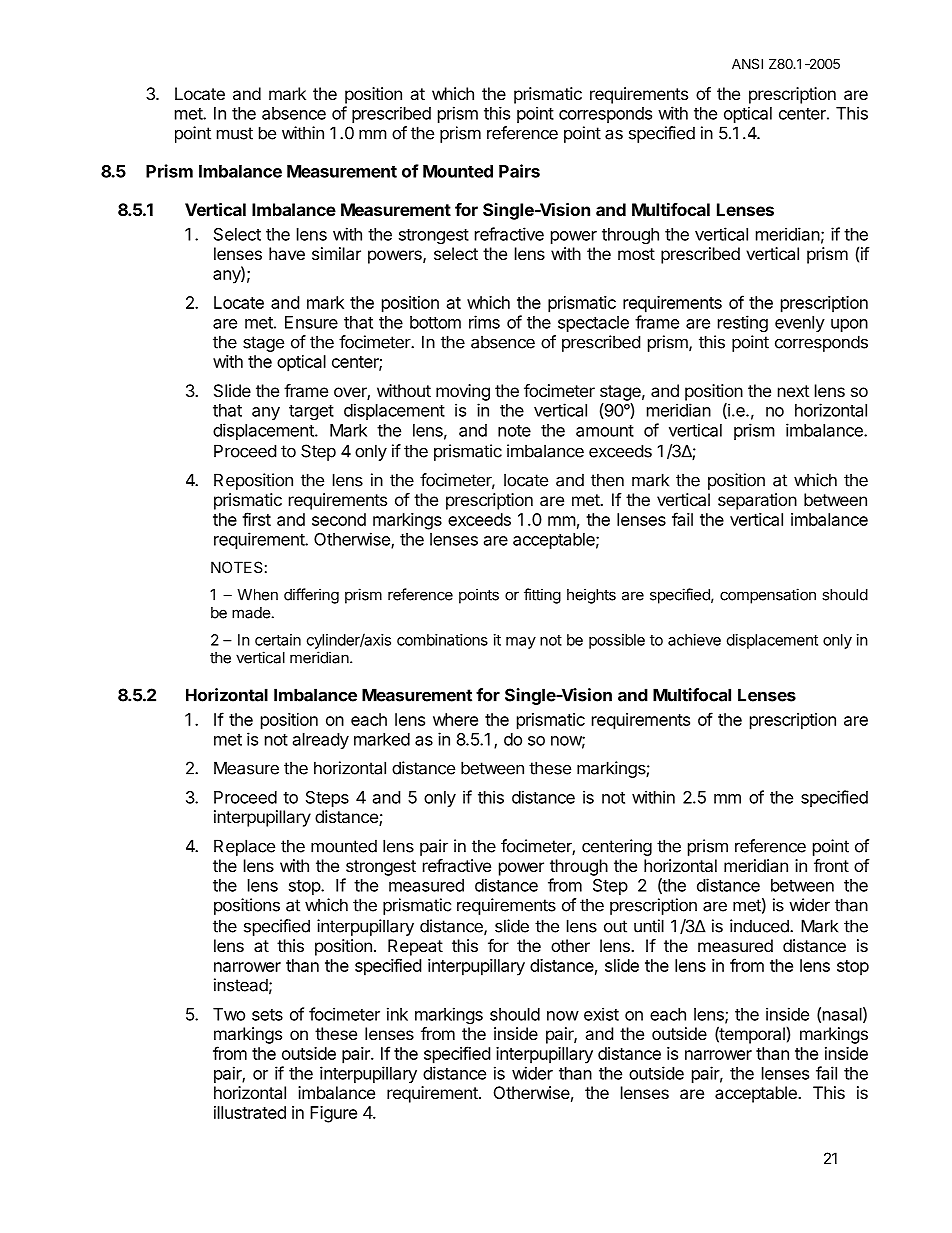 The height and width of the screenshot is (1233, 952). Describe the element at coordinates (311, 412) in the screenshot. I see `target` at that location.
